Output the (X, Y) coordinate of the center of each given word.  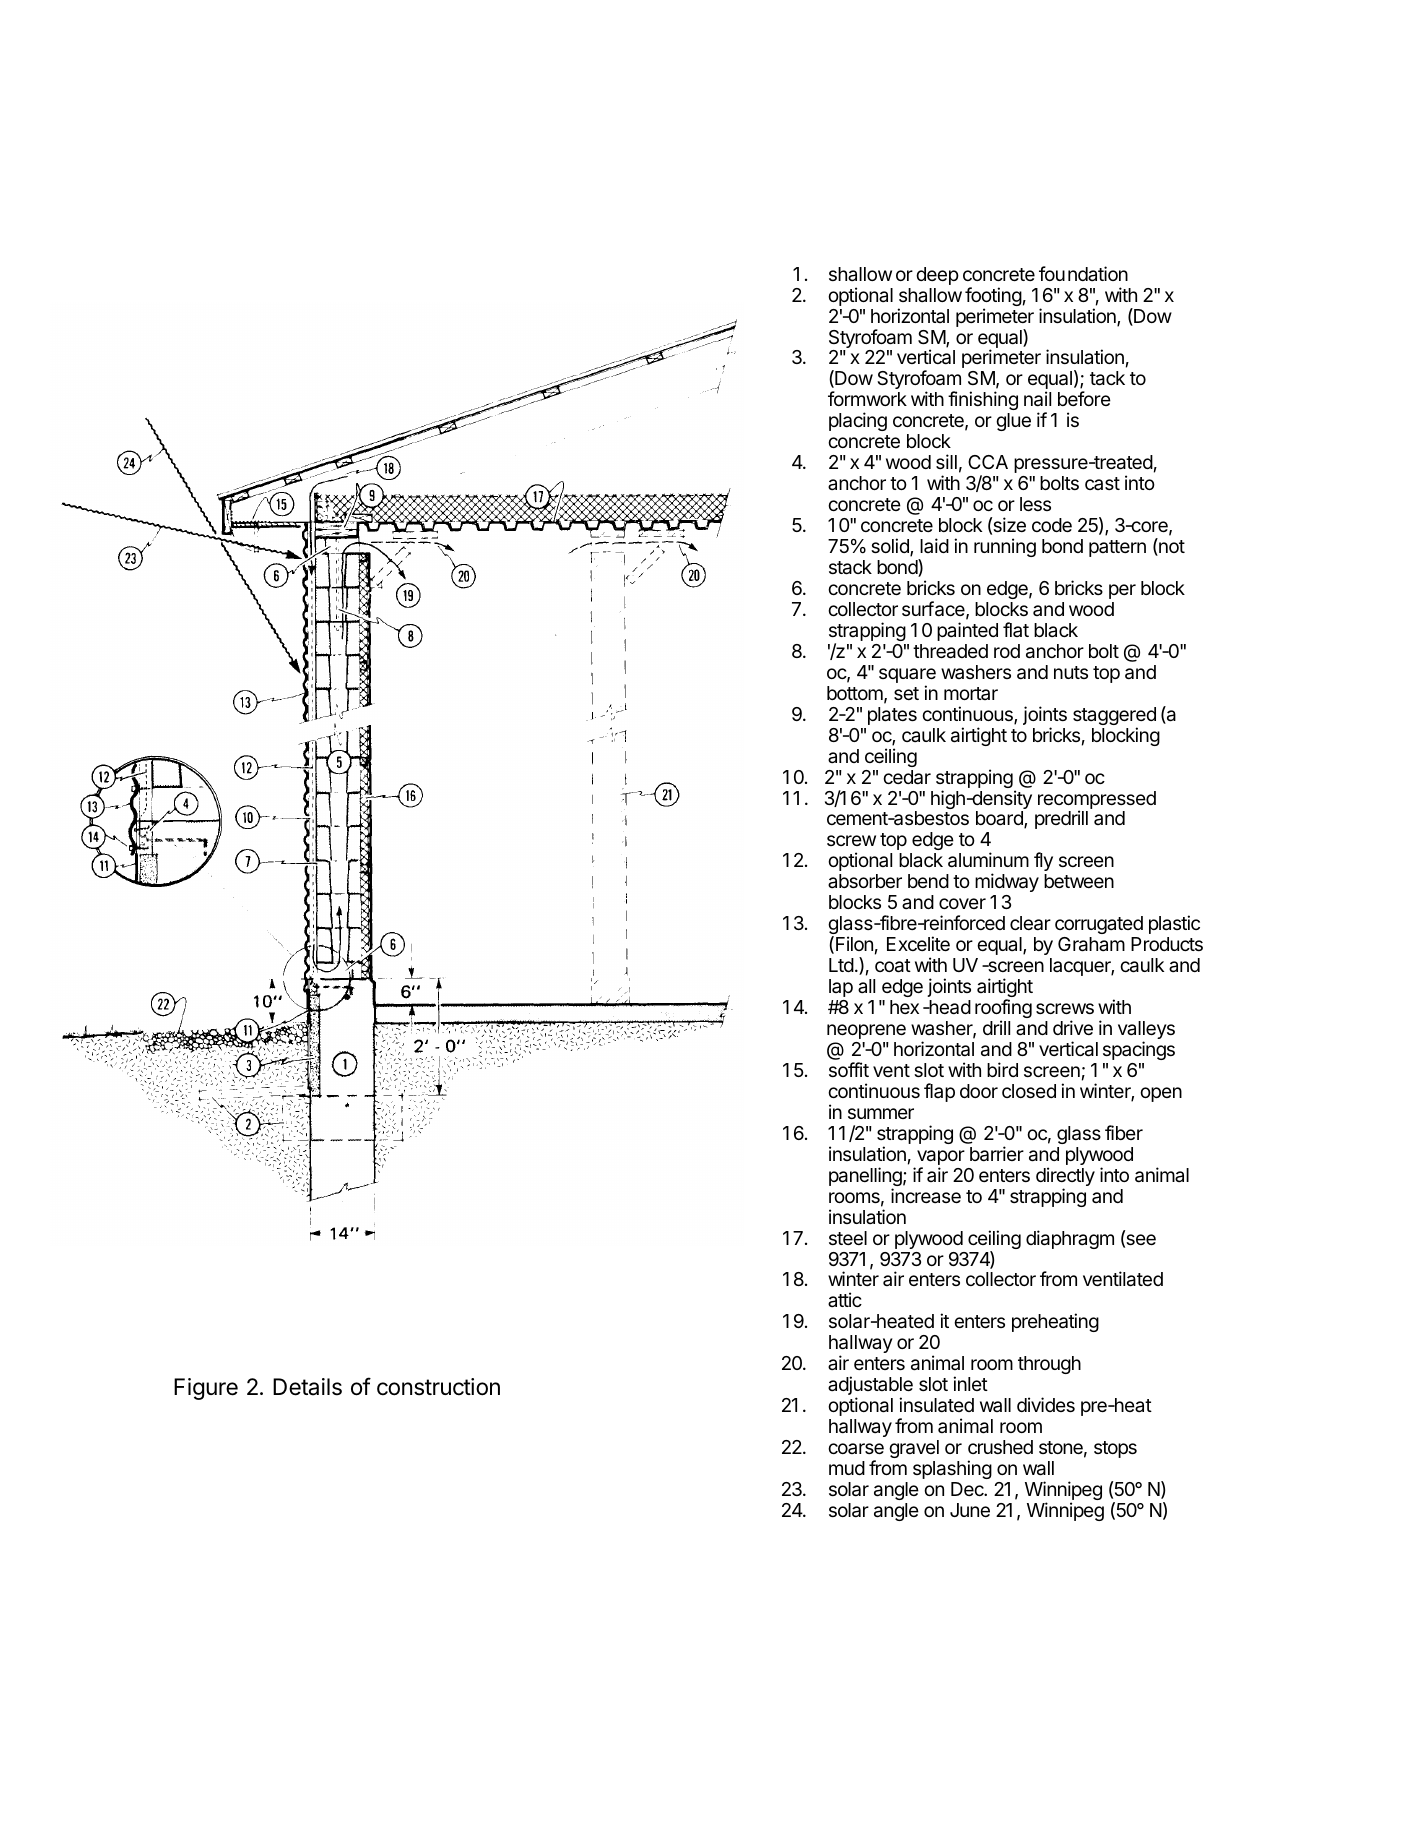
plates (892, 716)
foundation (1083, 273)
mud (847, 1468)
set (906, 693)
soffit (849, 1069)
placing (858, 421)
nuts (1071, 672)
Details (307, 1387)
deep (937, 276)
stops (1115, 1449)
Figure (206, 1389)
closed (1029, 1091)
